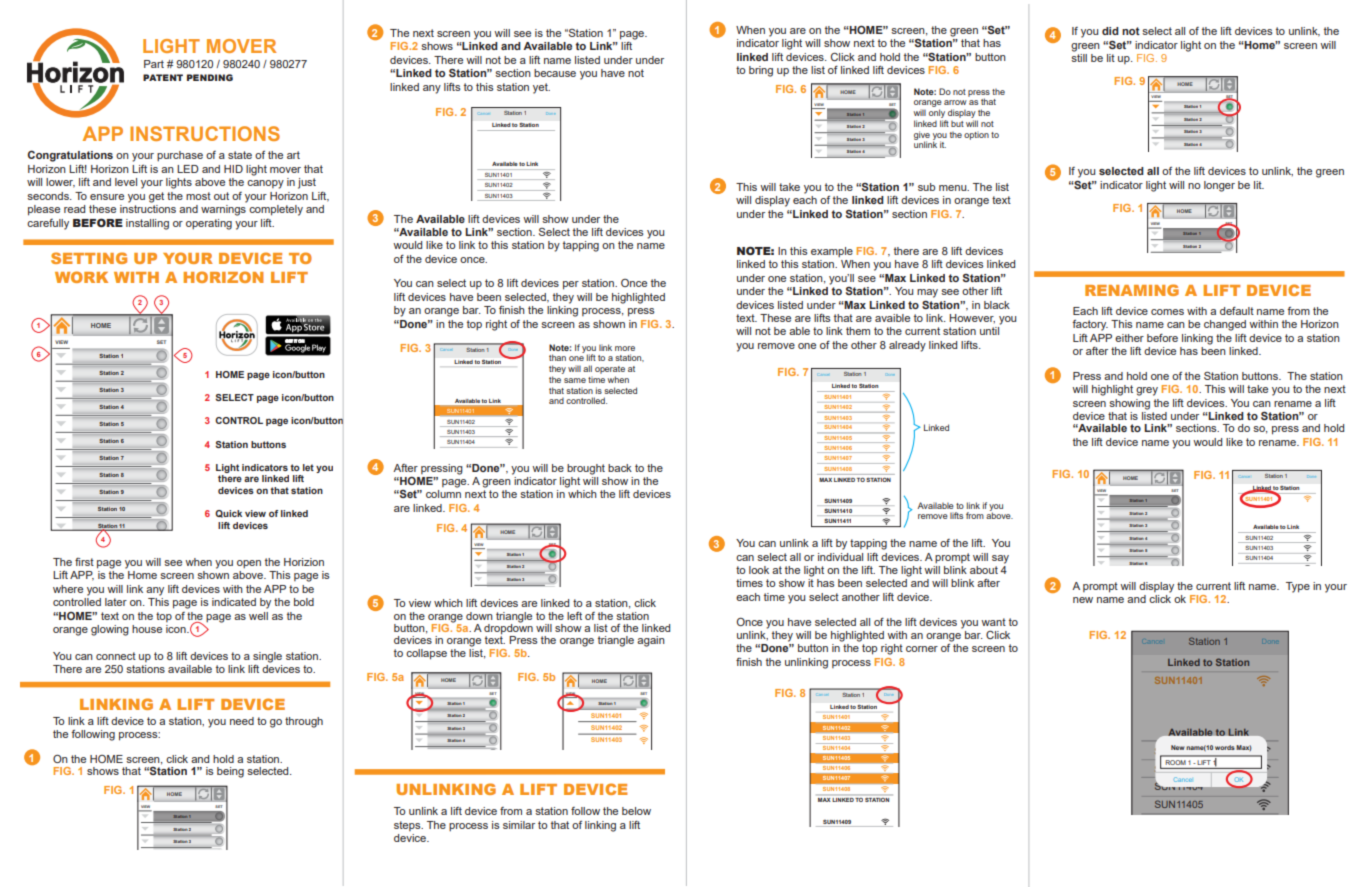 The image size is (1372, 887). I want to click on Part, so click(154, 64).
